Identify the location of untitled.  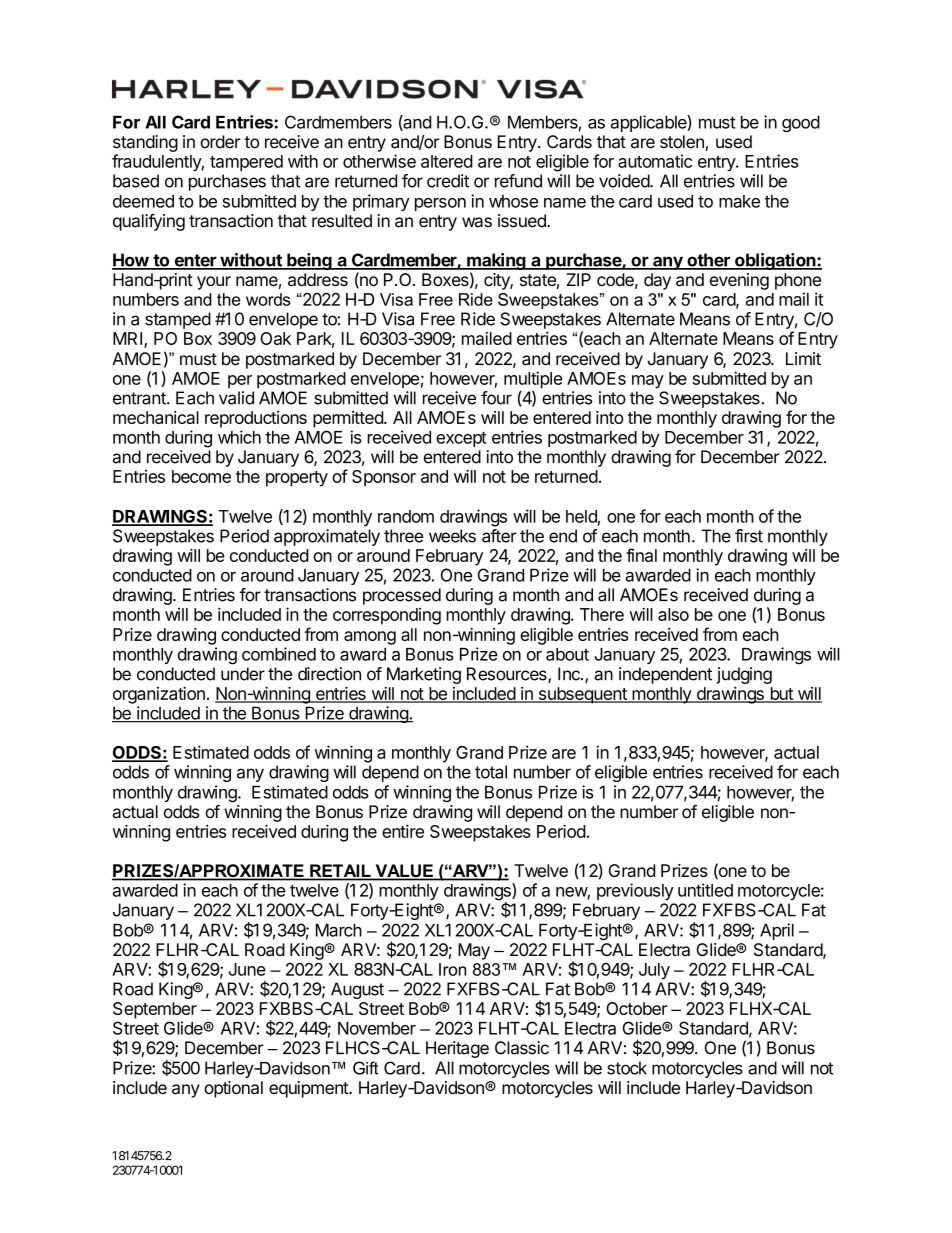
(705, 890).
